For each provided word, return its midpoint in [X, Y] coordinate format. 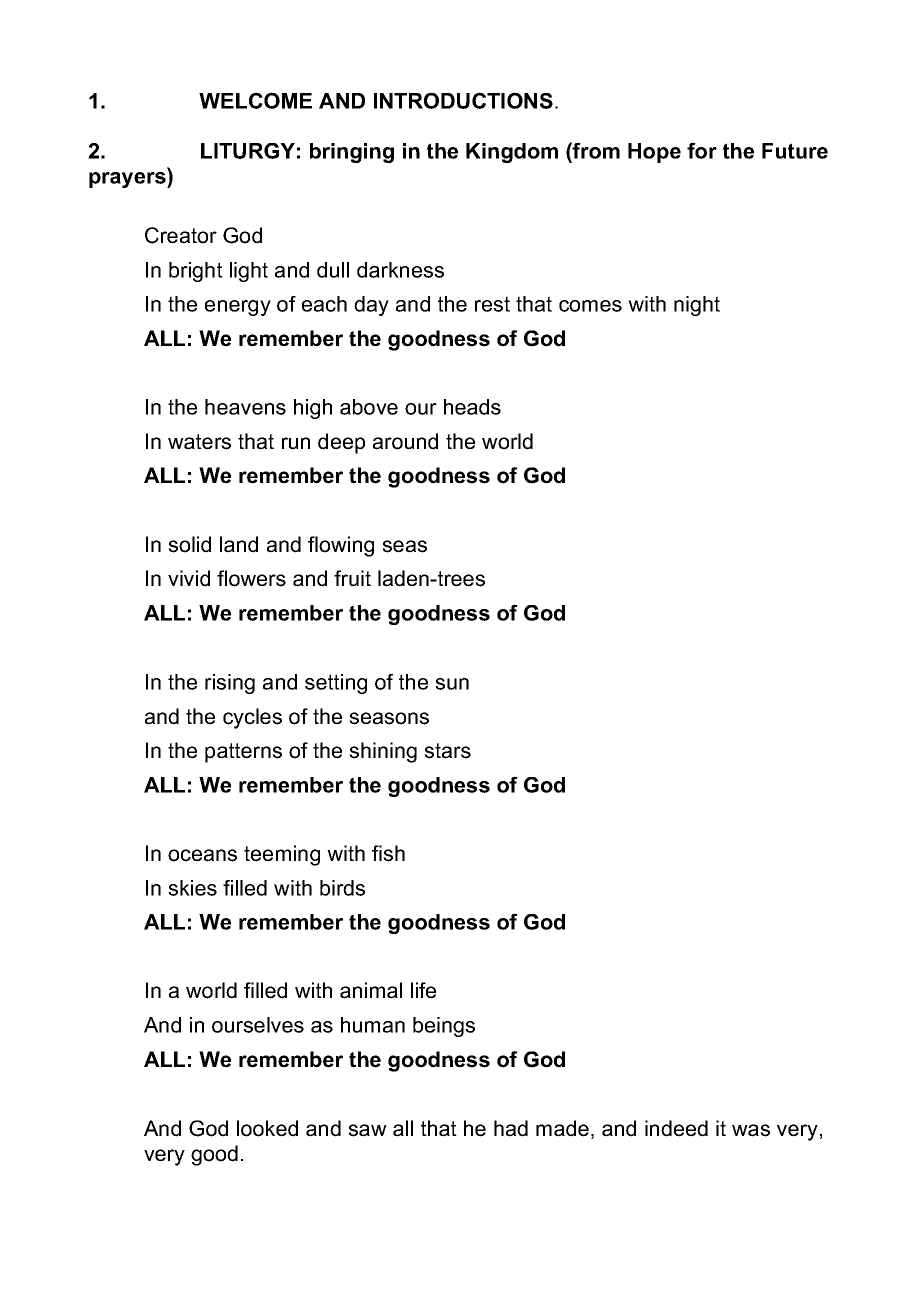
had [511, 1128]
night [697, 306]
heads [472, 407]
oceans [202, 855]
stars [447, 751]
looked [267, 1128]
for [702, 150]
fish [388, 853]
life [423, 990]
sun [452, 684]
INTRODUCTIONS [463, 100]
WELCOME [255, 100]
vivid [189, 578]
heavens [245, 407]
